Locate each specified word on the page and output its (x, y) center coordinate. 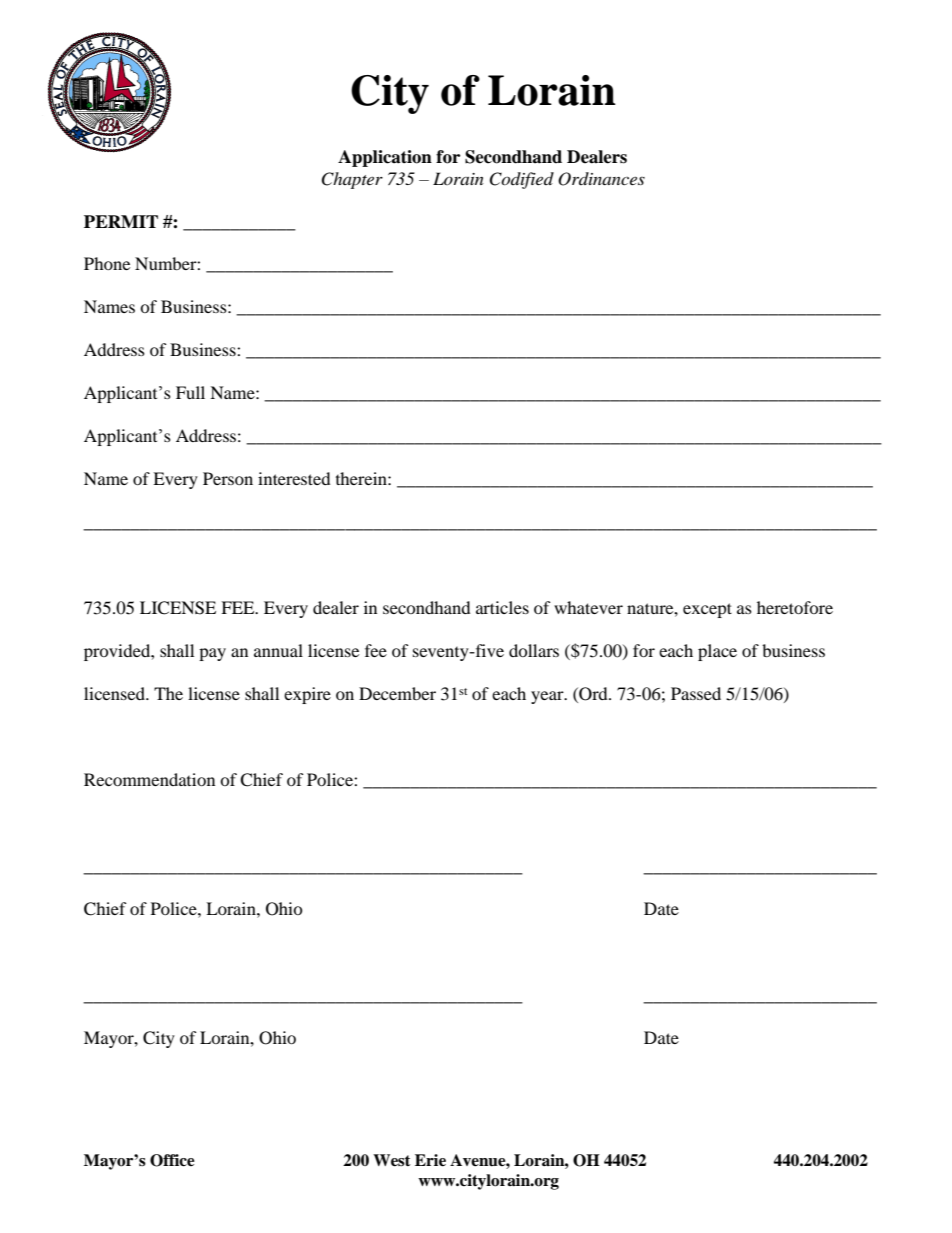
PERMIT (121, 221)
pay (212, 654)
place (717, 652)
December (397, 693)
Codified (521, 180)
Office (172, 1160)
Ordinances (601, 179)
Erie (430, 1160)
